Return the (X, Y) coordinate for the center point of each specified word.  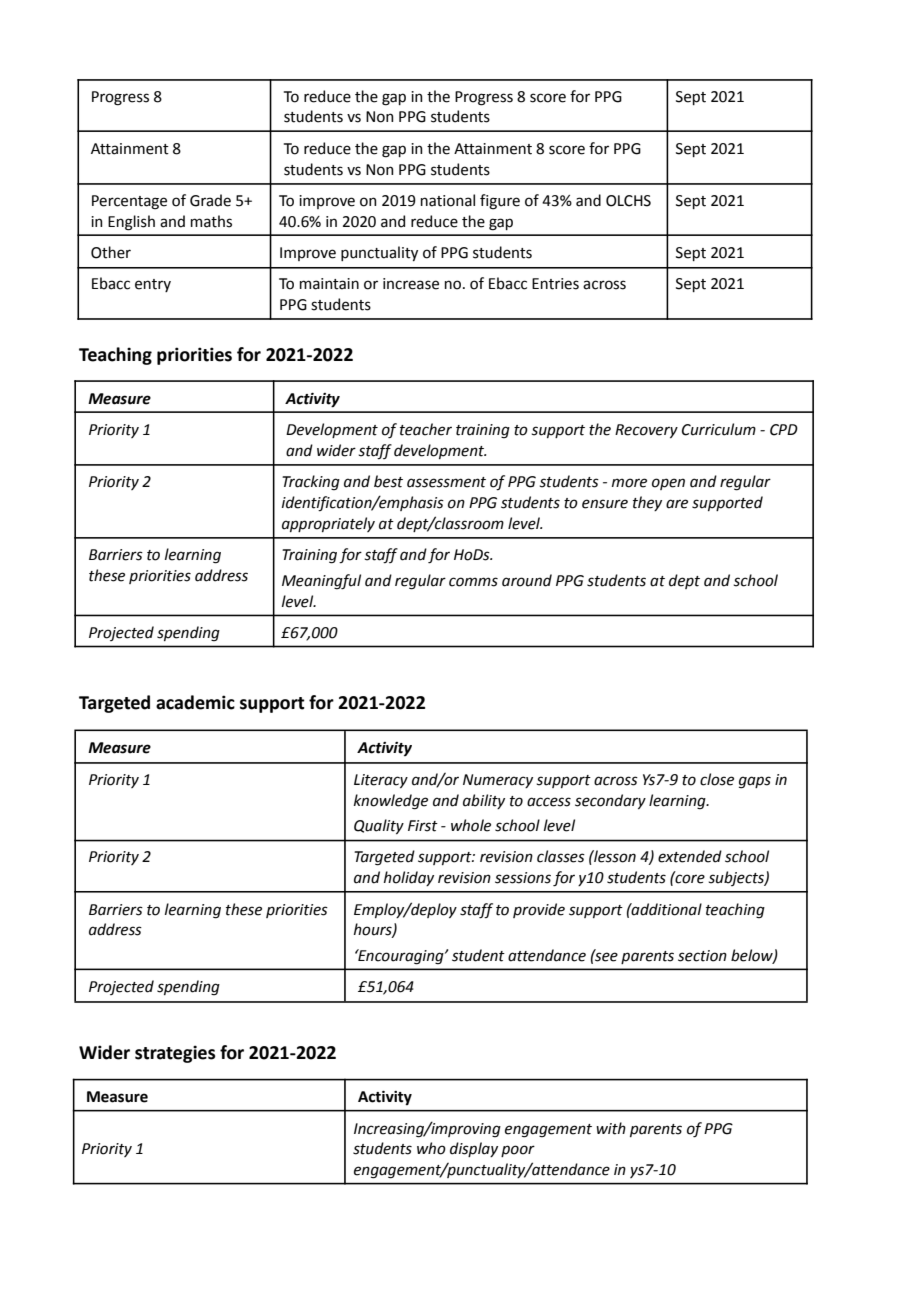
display (474, 1149)
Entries (555, 284)
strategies (175, 1054)
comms (473, 582)
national (448, 200)
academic (195, 702)
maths (211, 221)
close (717, 779)
